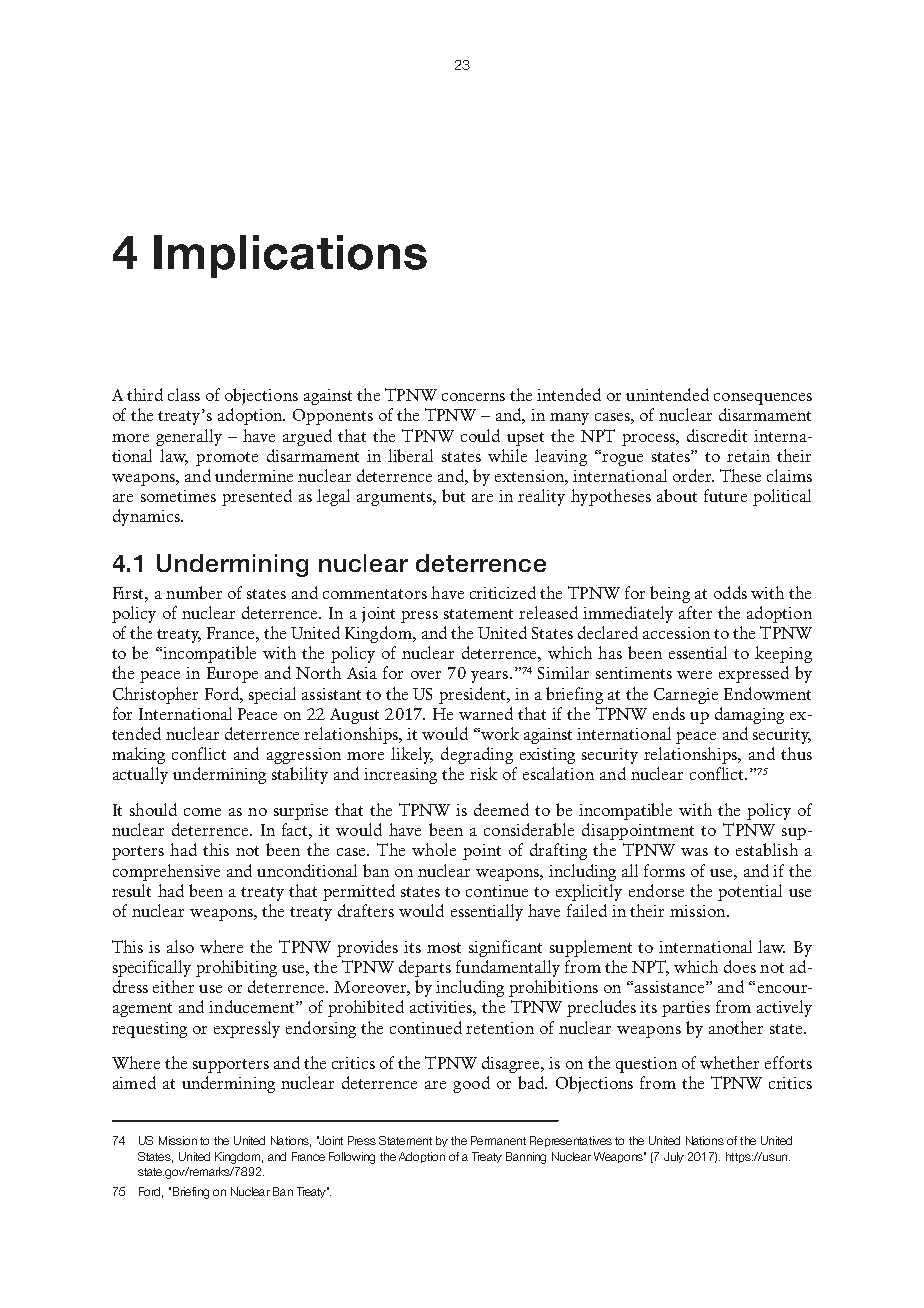 The image size is (924, 1308). I want to click on aimed, so click(134, 1082).
